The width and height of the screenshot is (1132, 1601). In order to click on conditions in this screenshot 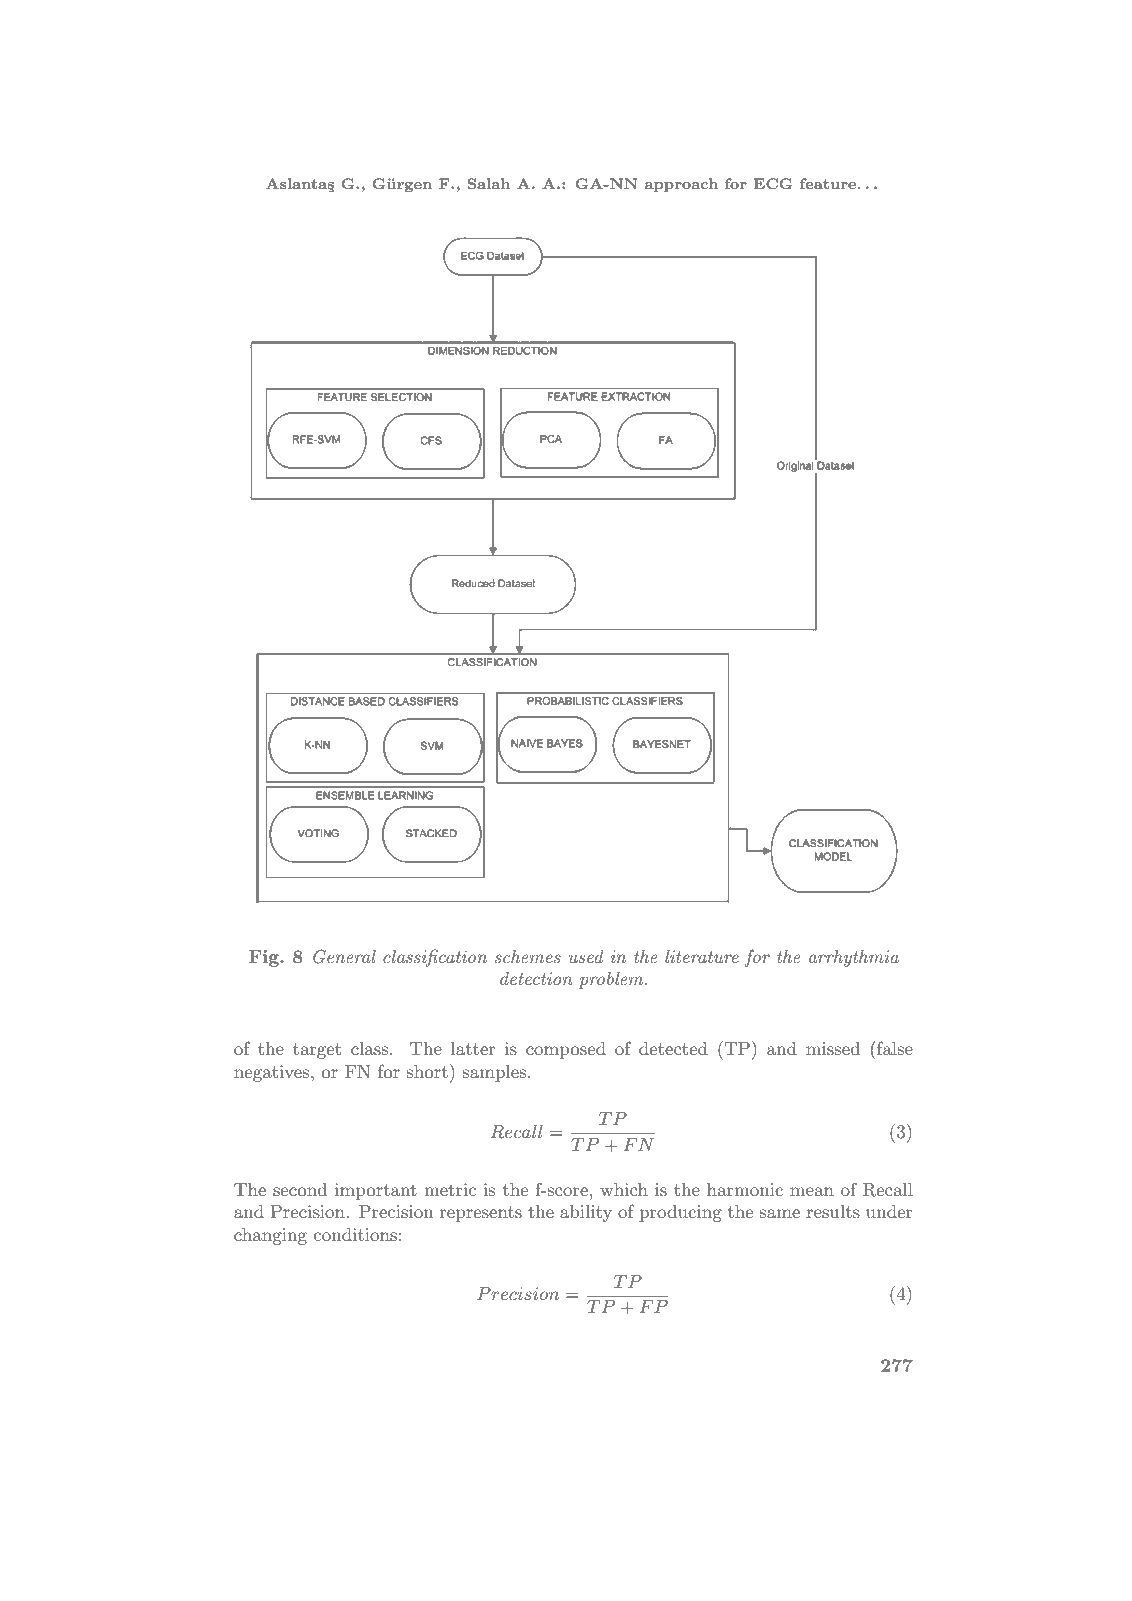, I will do `click(355, 1234)`.
